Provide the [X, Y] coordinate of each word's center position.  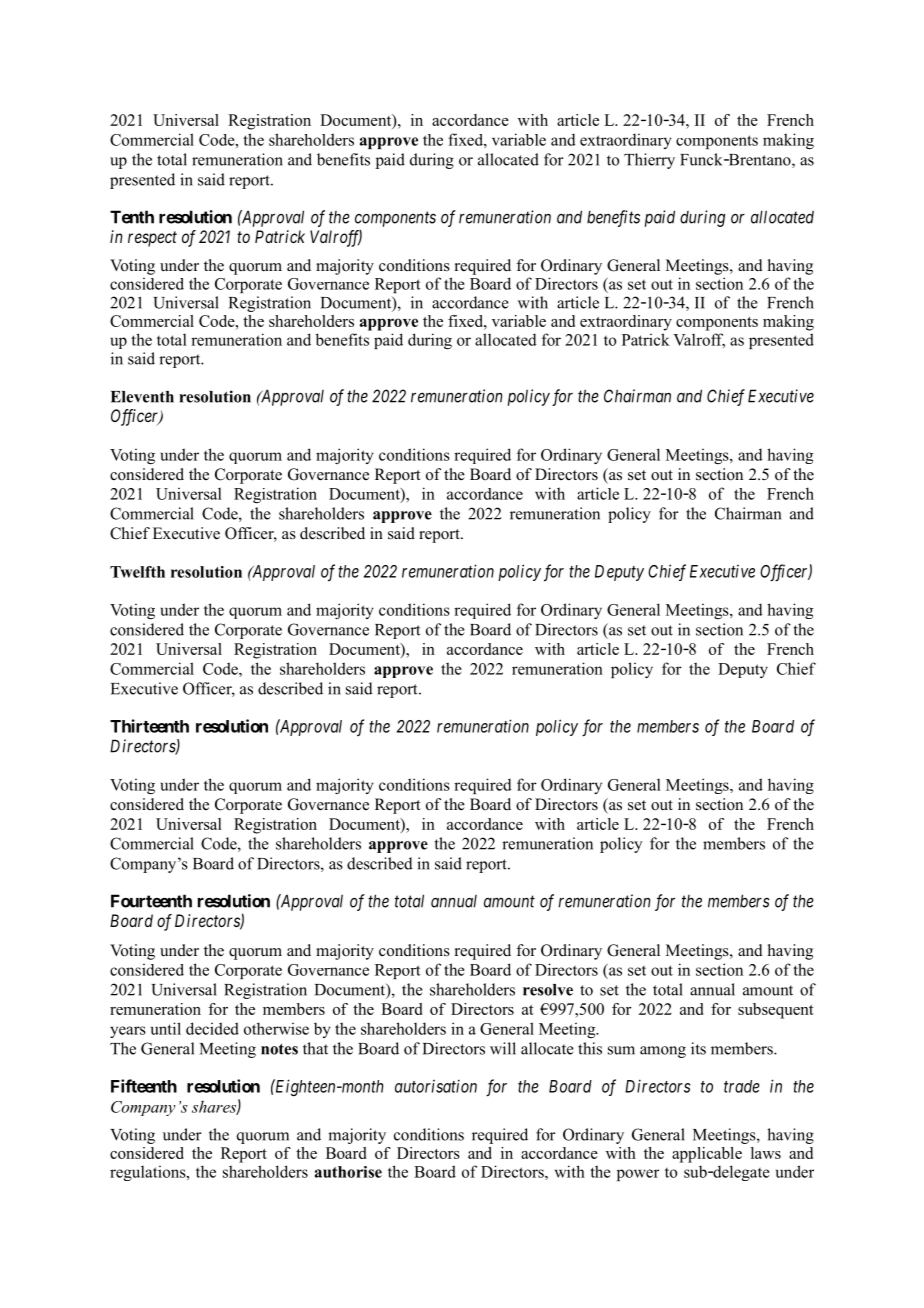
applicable [707, 1155]
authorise [348, 1172]
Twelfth [137, 572]
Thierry [649, 161]
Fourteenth [151, 901]
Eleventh [142, 397]
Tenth [132, 217]
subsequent [776, 1011]
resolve [548, 990]
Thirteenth [149, 726]
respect [152, 239]
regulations [149, 1173]
